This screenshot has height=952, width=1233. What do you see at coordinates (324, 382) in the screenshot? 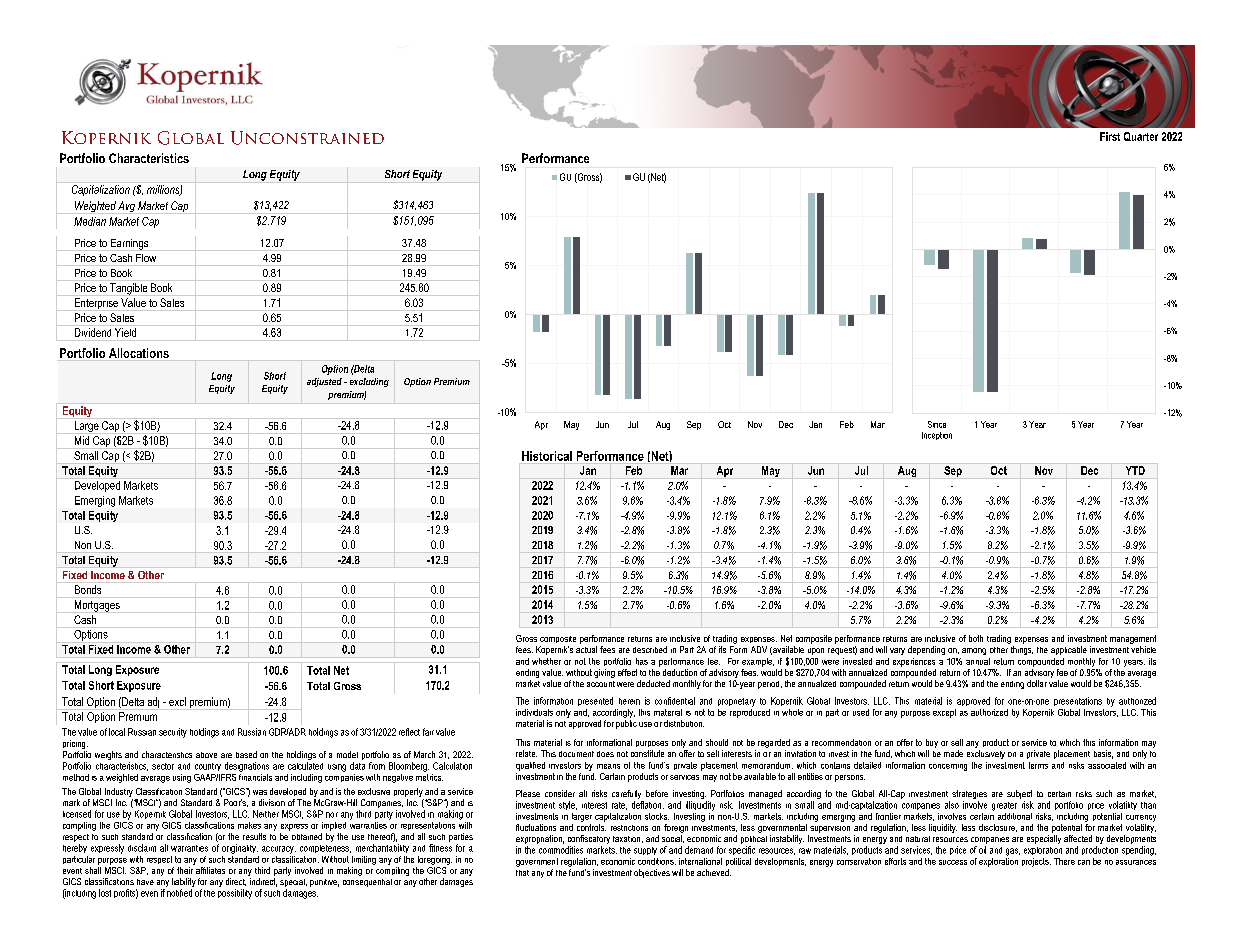
I see `adjusted` at bounding box center [324, 382].
